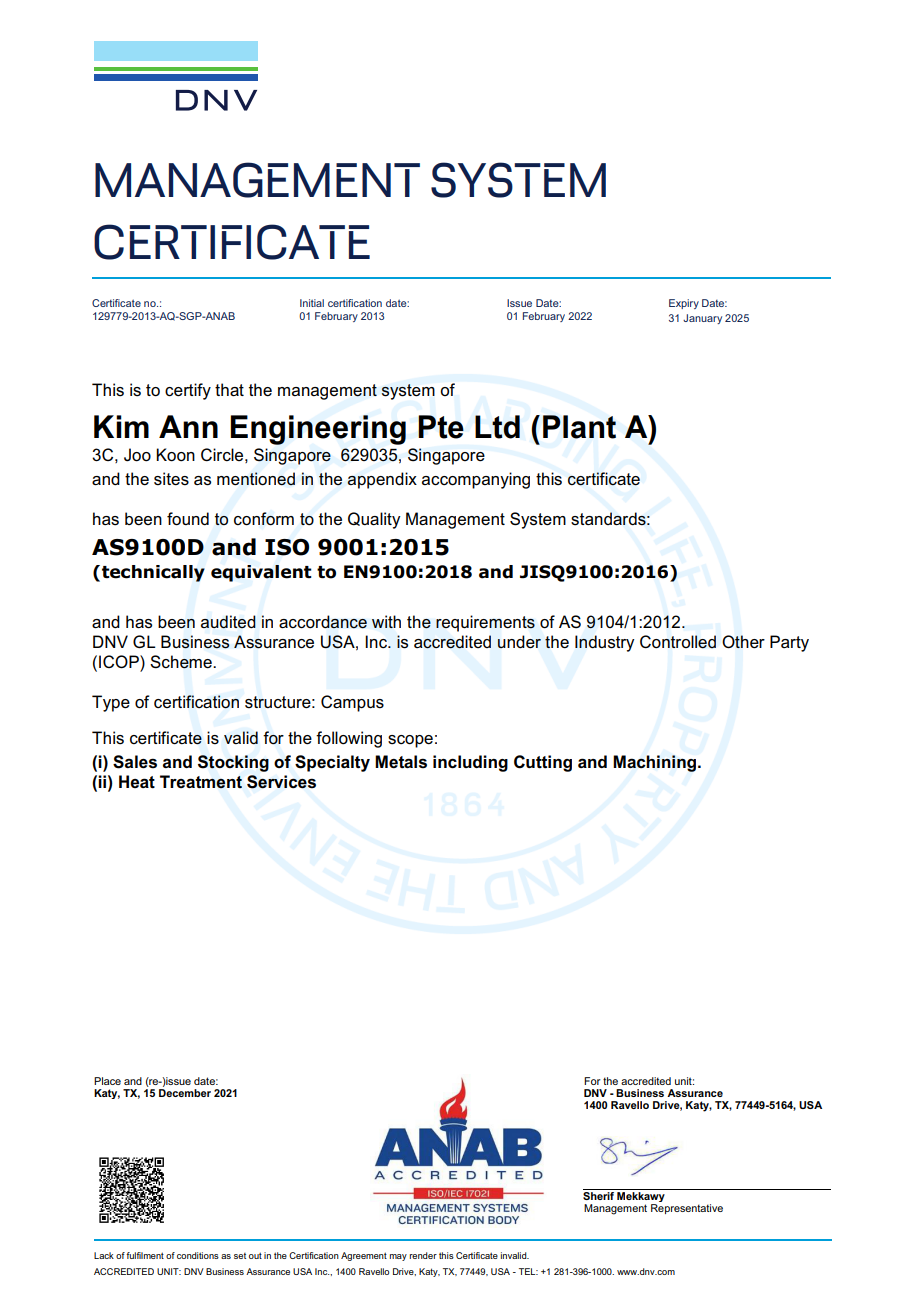 This document has width=924, height=1308. What do you see at coordinates (185, 1093) in the document?
I see `December` at bounding box center [185, 1093].
